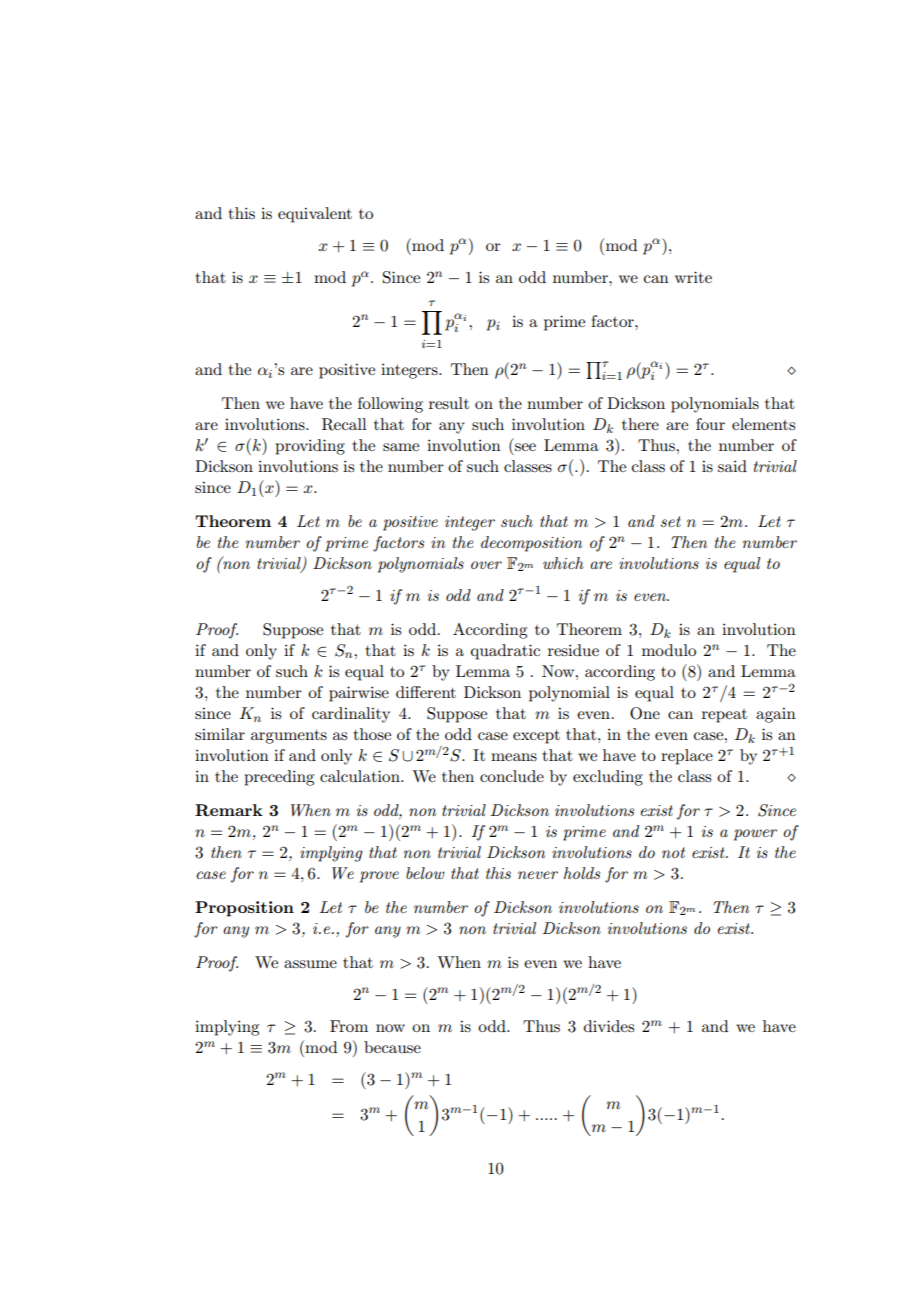  What do you see at coordinates (392, 1047) in the screenshot?
I see `because` at bounding box center [392, 1047].
